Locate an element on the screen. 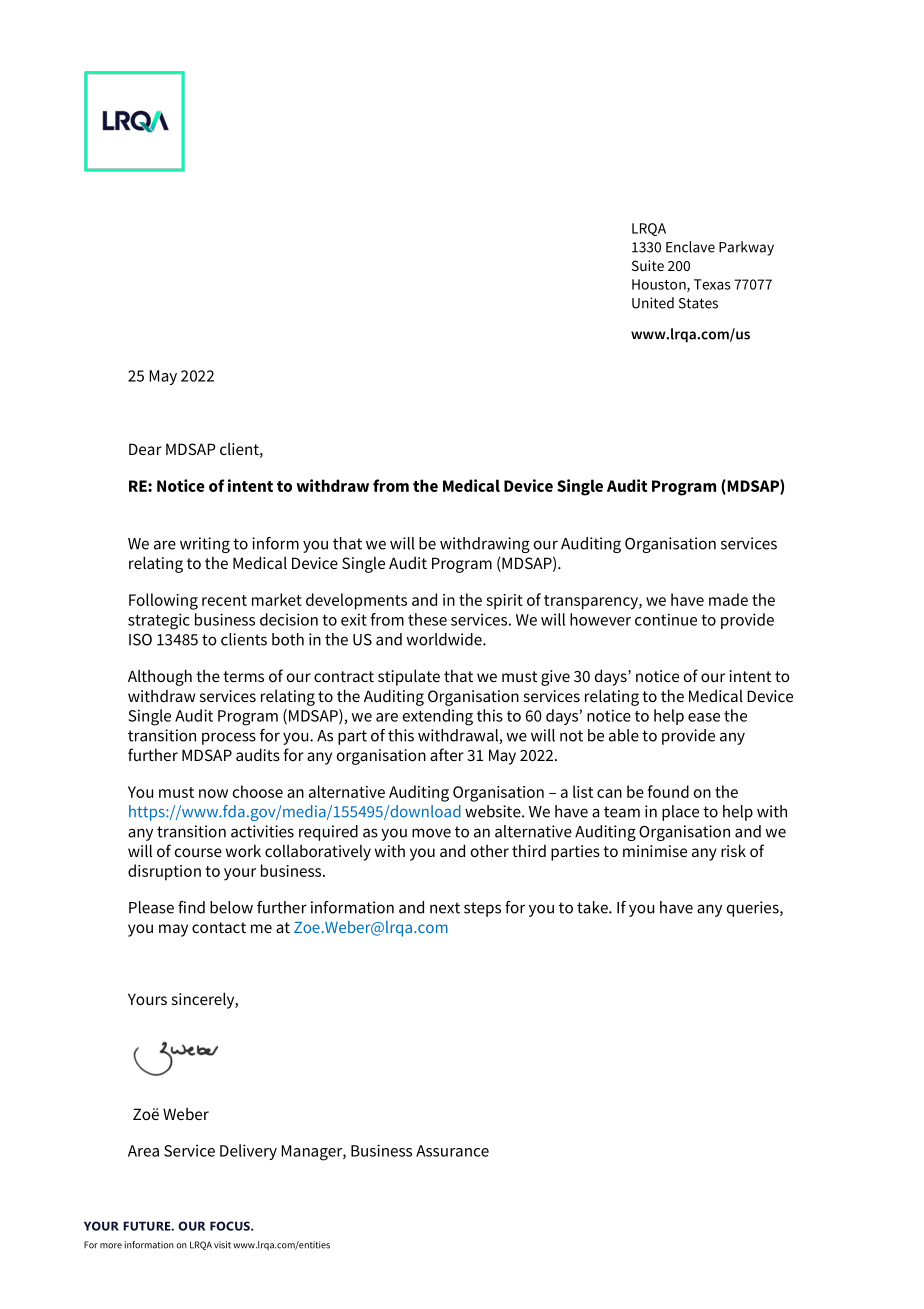 This screenshot has width=924, height=1309. minimise is located at coordinates (655, 851).
